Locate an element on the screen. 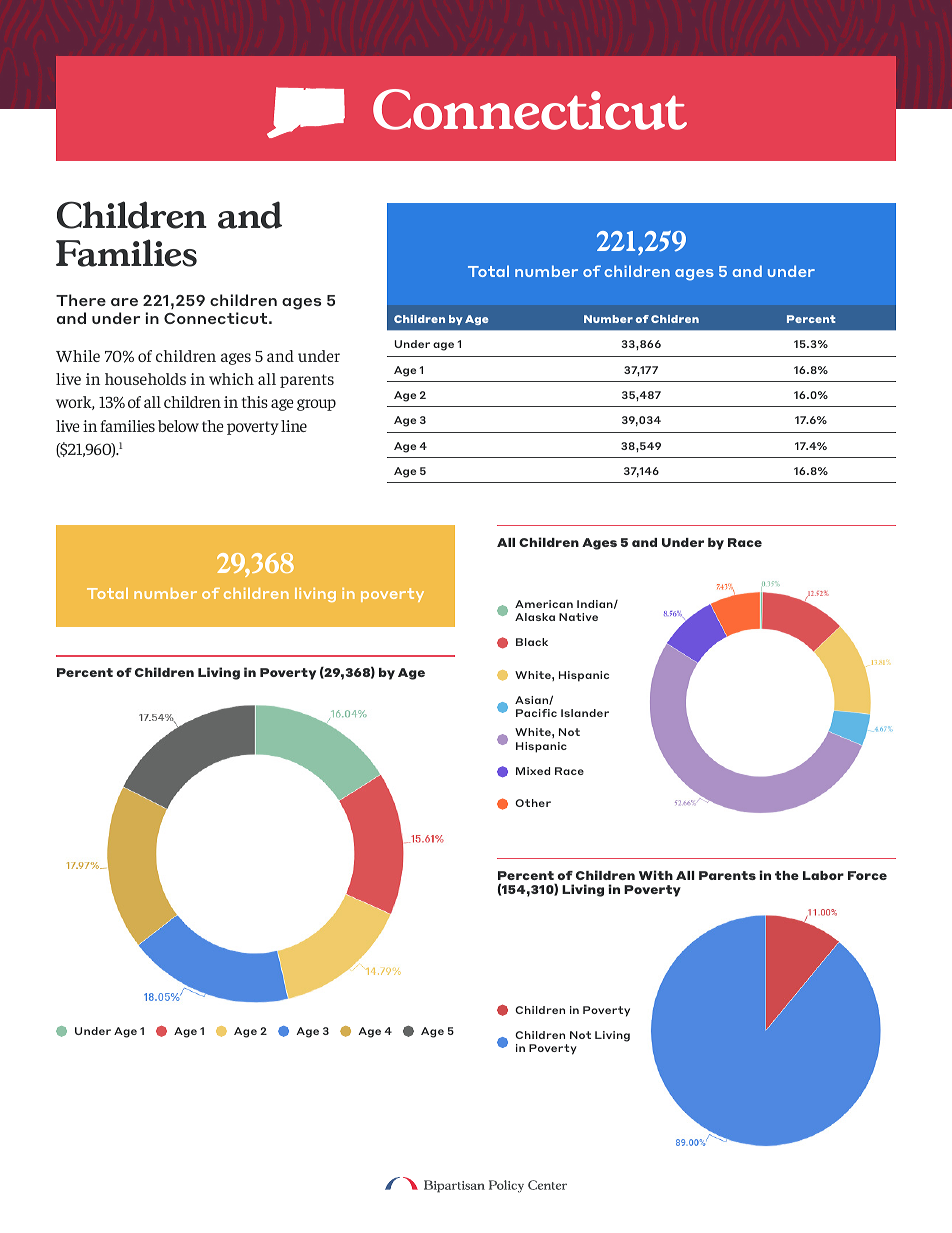 The image size is (952, 1233). Labor is located at coordinates (823, 875).
